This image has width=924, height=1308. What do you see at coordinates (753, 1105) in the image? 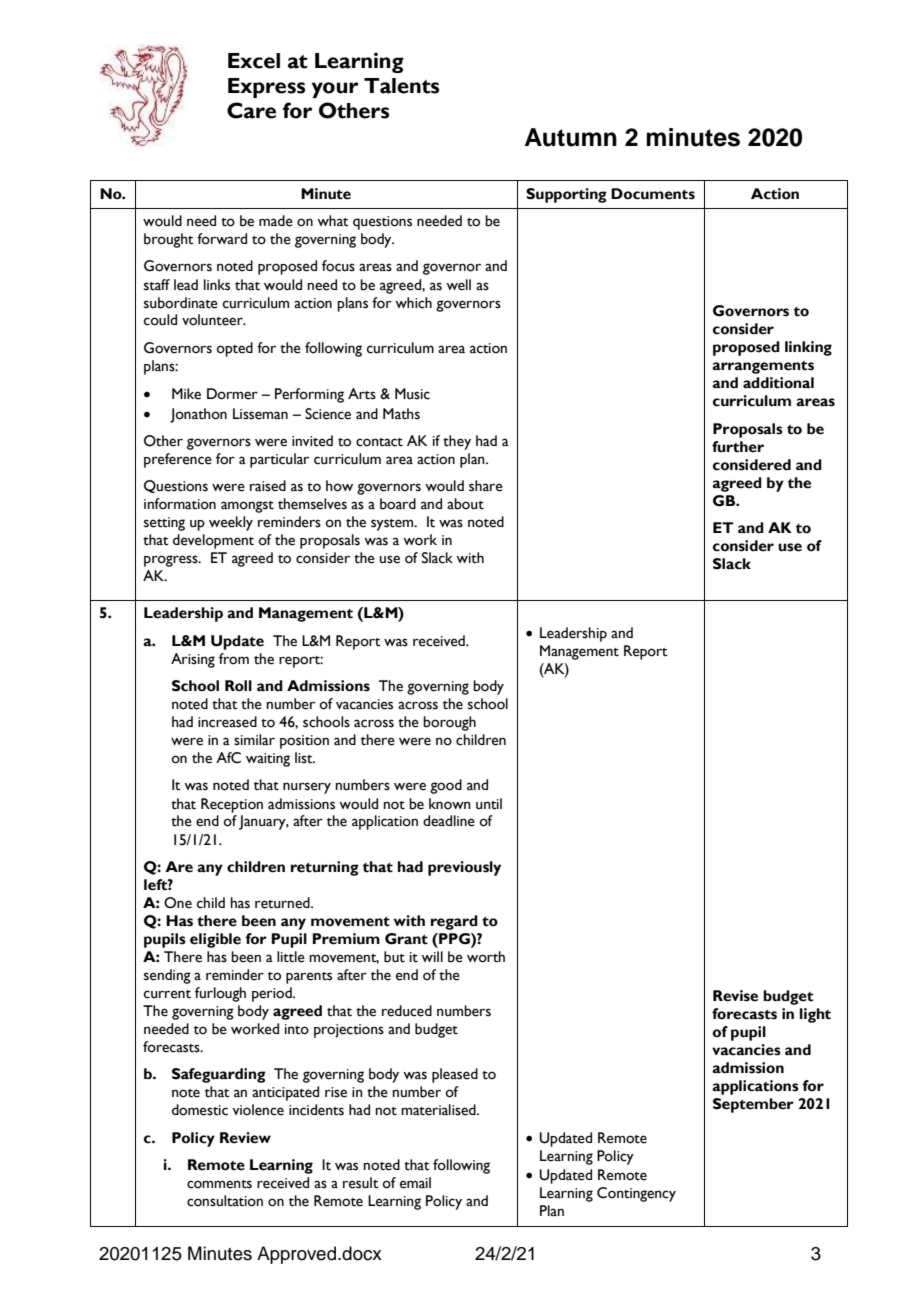
I see `September` at bounding box center [753, 1105].
